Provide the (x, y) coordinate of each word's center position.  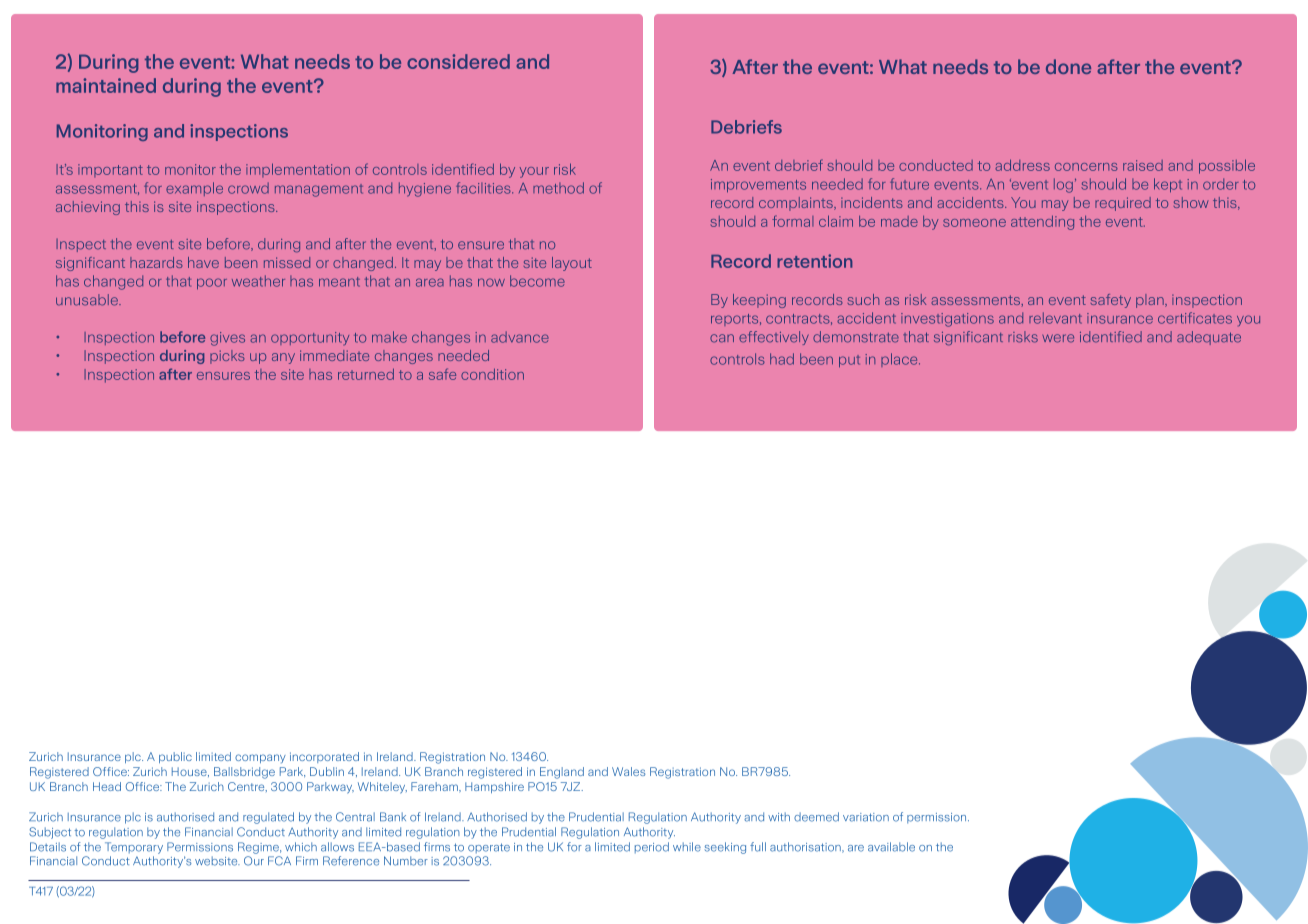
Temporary (134, 848)
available (891, 847)
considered (458, 61)
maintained (106, 85)
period (652, 847)
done (1068, 66)
